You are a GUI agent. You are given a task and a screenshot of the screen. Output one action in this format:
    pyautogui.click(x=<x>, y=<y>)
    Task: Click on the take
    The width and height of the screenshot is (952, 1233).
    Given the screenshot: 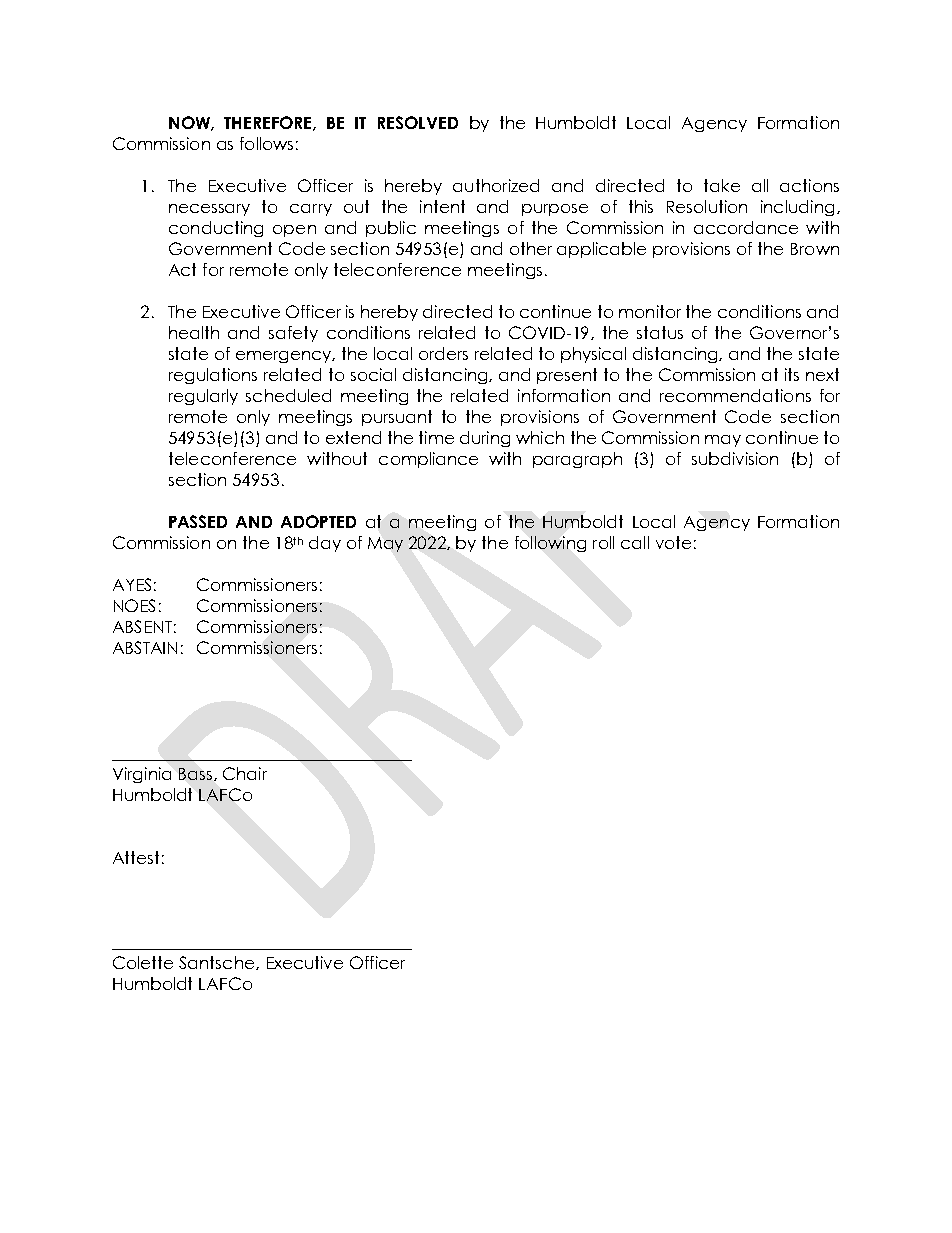 What is the action you would take?
    pyautogui.click(x=722, y=185)
